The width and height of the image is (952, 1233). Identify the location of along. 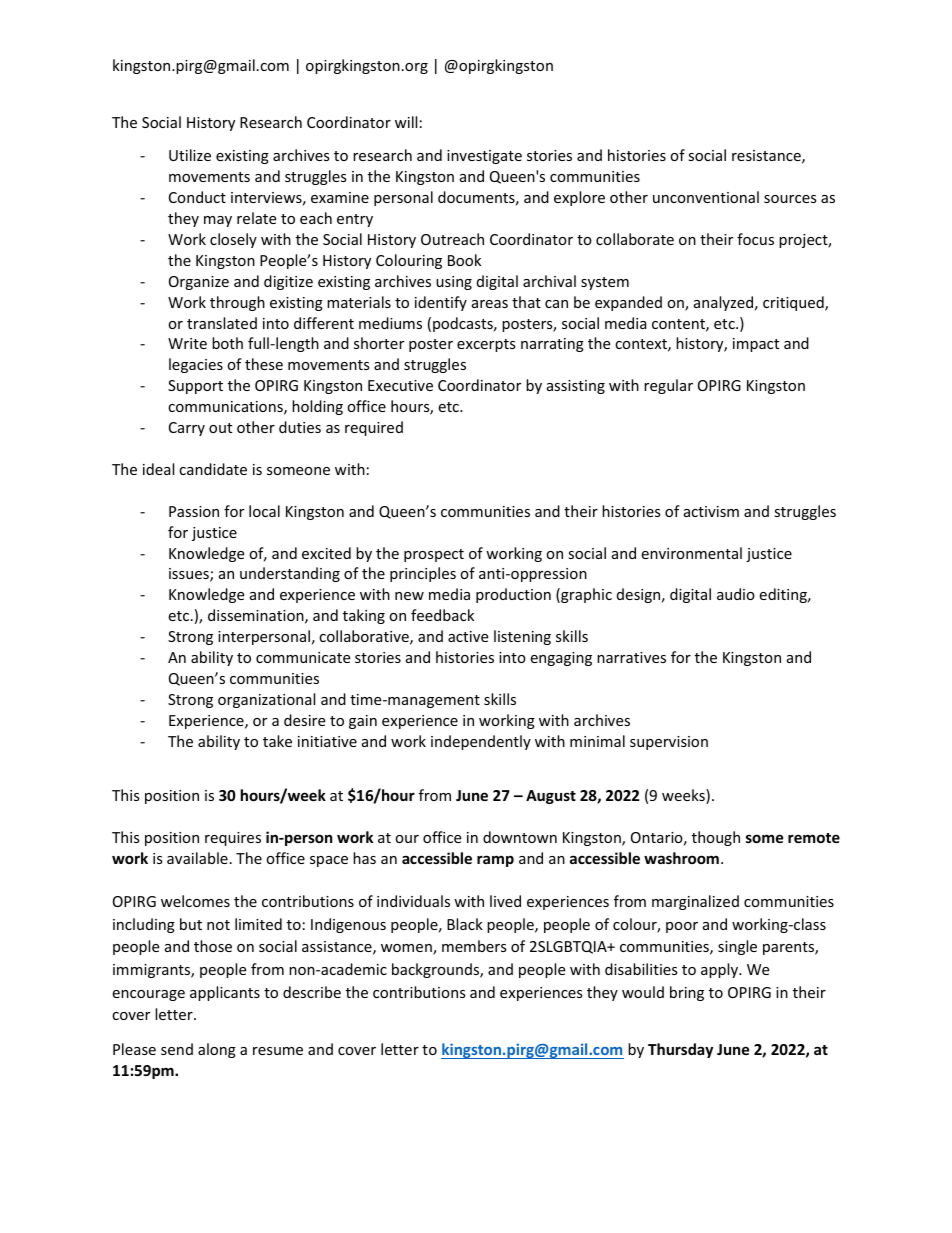
(217, 1050).
